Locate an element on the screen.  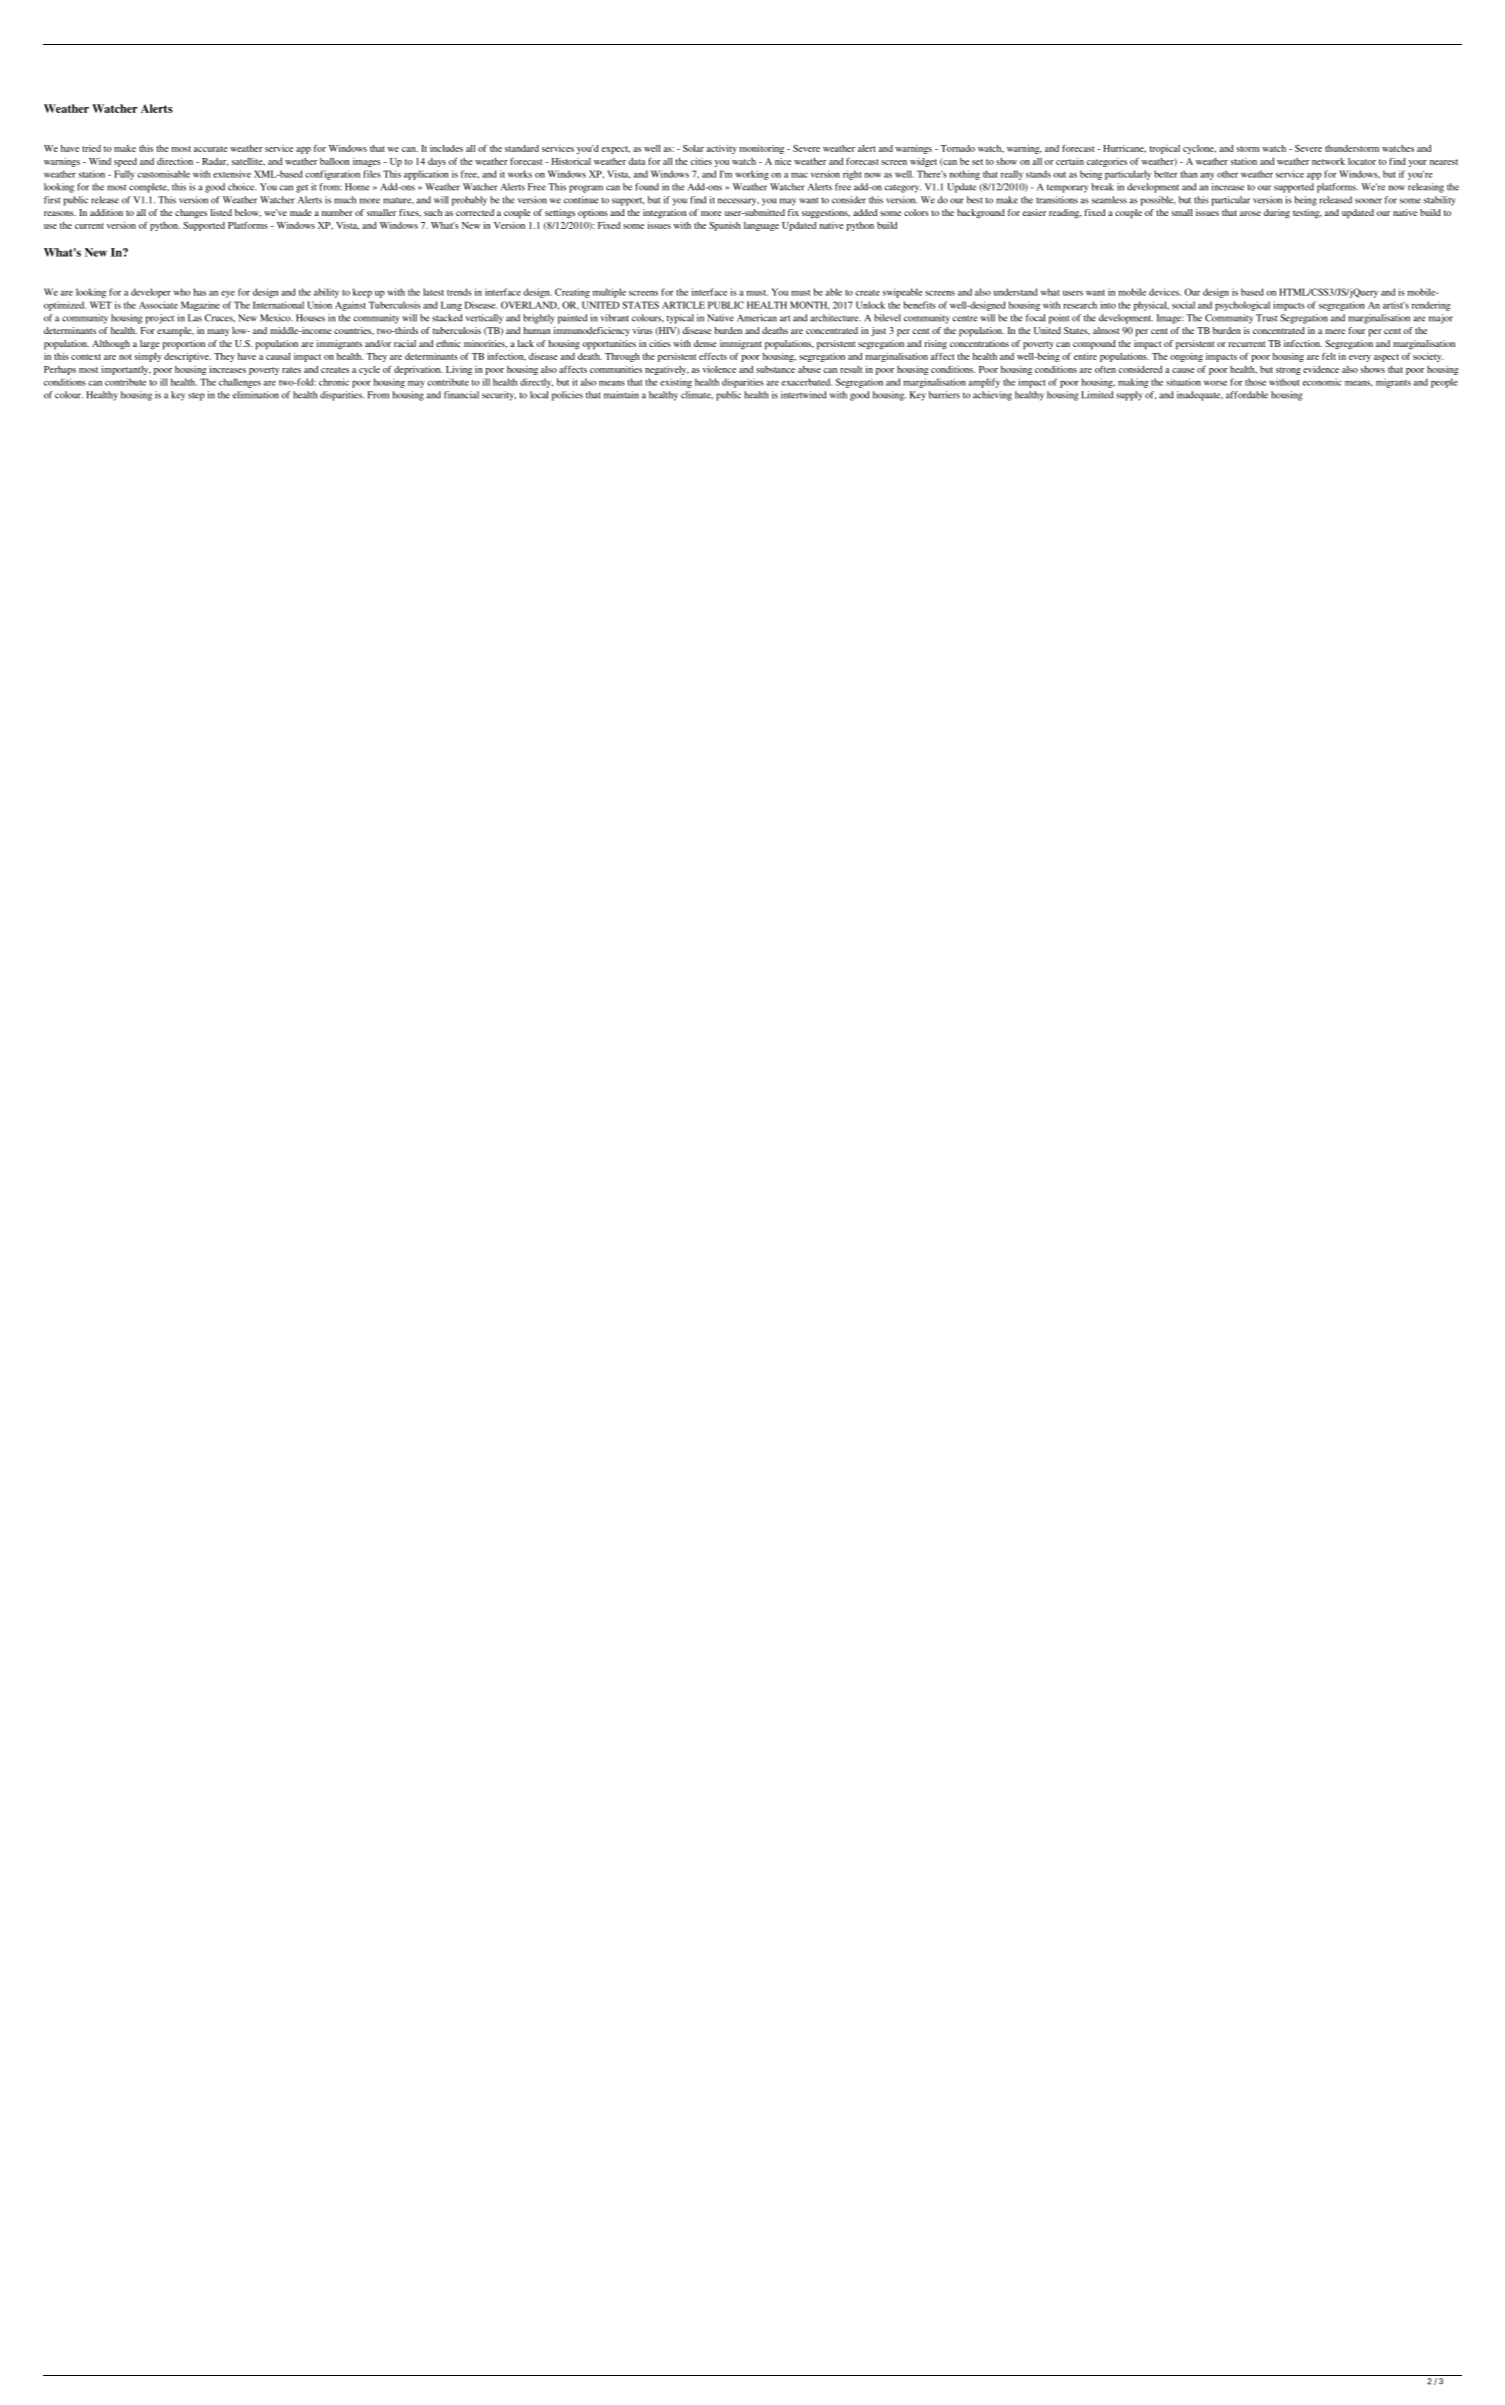
American is located at coordinates (757, 318).
